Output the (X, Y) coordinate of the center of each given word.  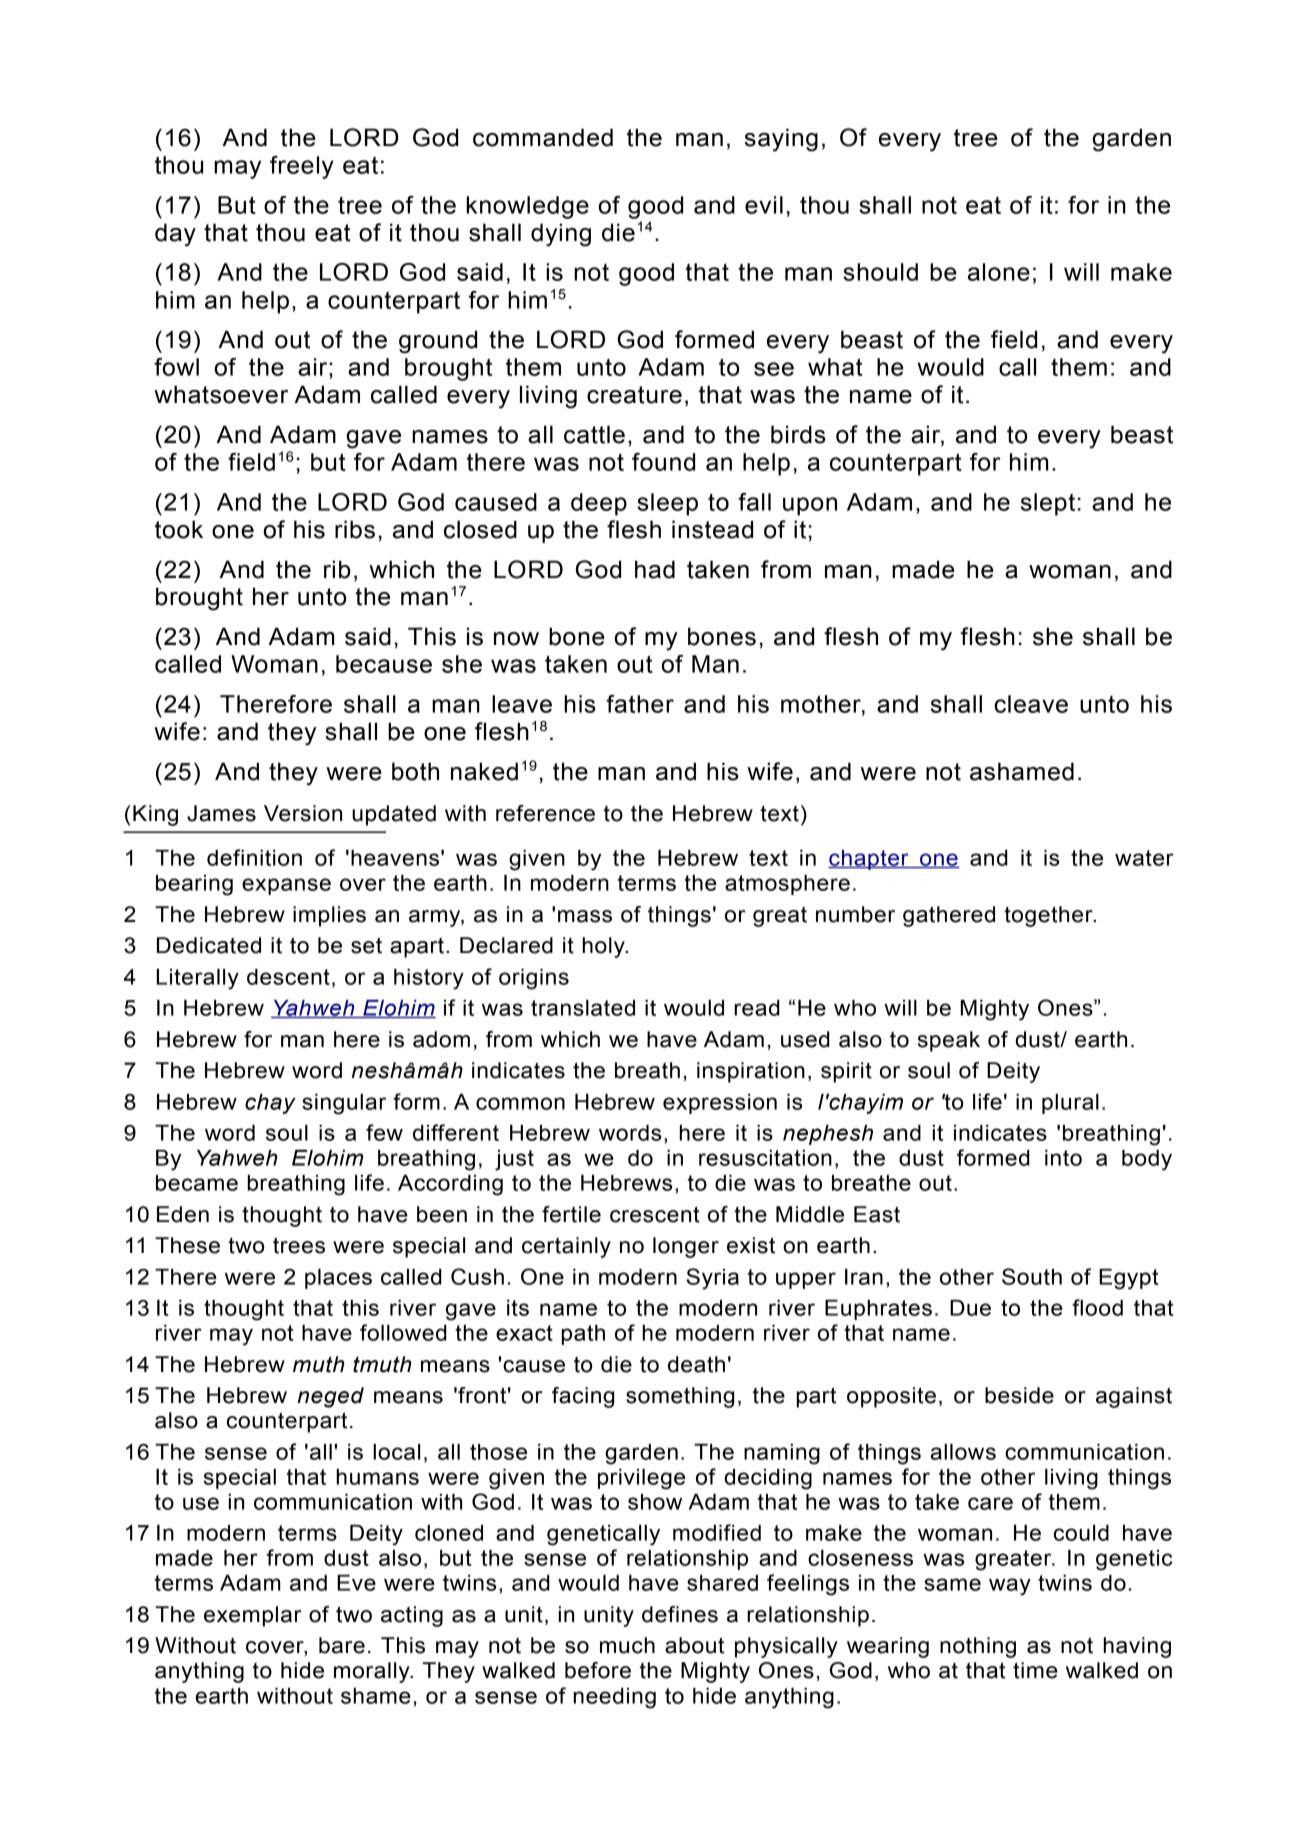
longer (686, 1247)
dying (561, 235)
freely (302, 167)
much (627, 1645)
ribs (355, 529)
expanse (286, 886)
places (338, 1279)
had (655, 569)
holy (605, 947)
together (1049, 916)
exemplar (252, 1616)
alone (999, 272)
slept (1048, 504)
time (1035, 1670)
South (1032, 1276)
